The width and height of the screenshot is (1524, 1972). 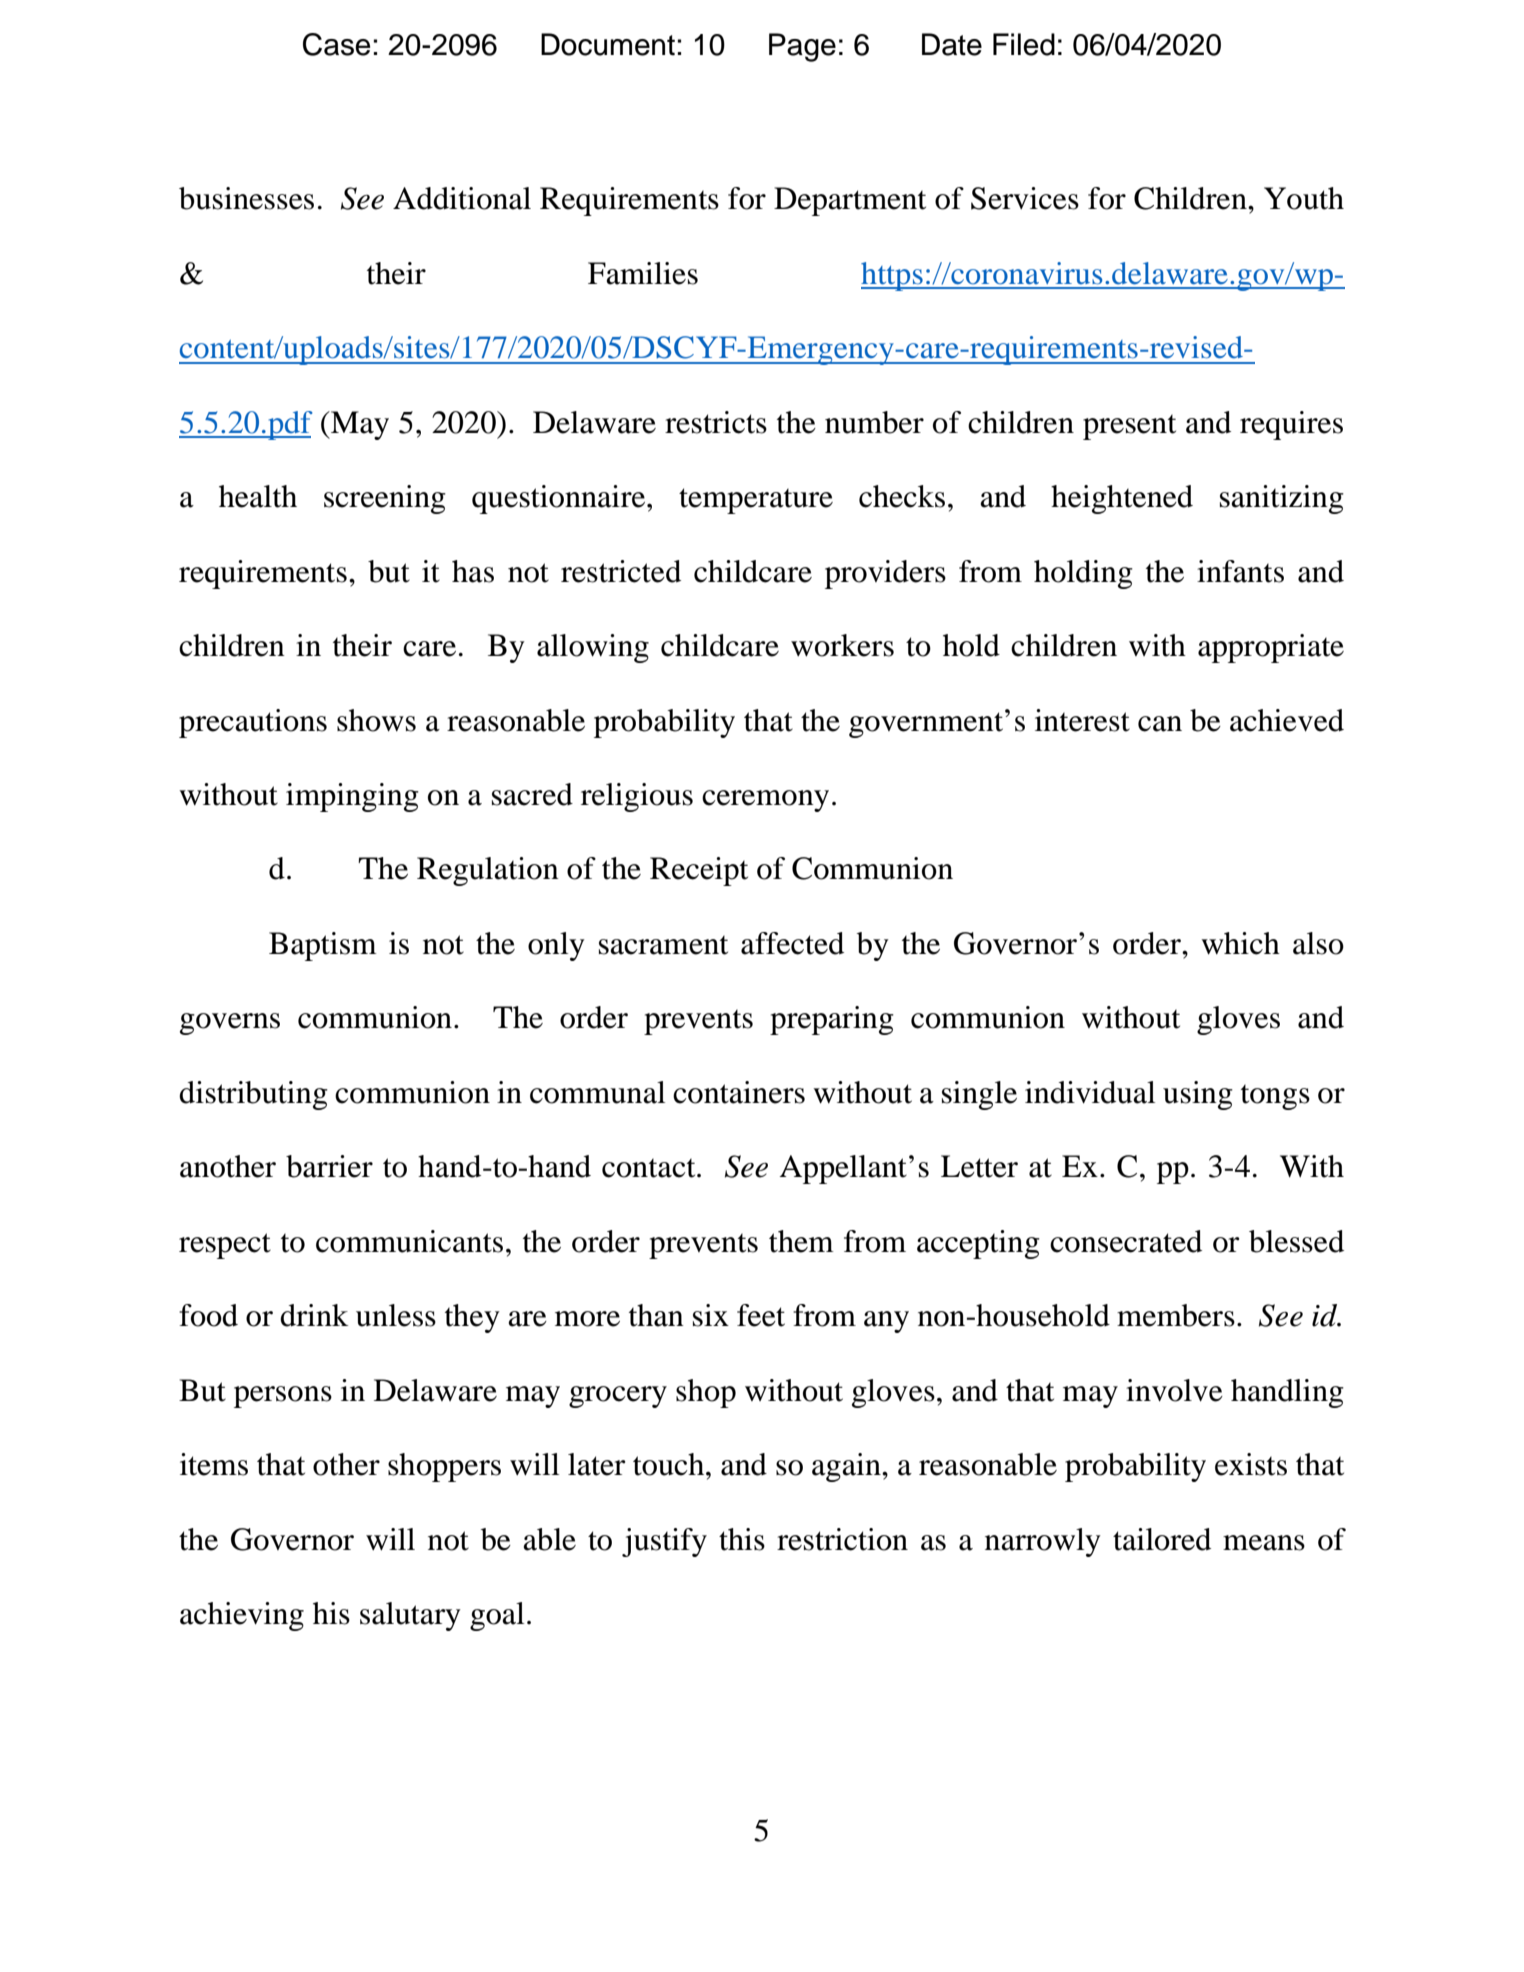 What do you see at coordinates (1240, 943) in the screenshot?
I see `which` at bounding box center [1240, 943].
